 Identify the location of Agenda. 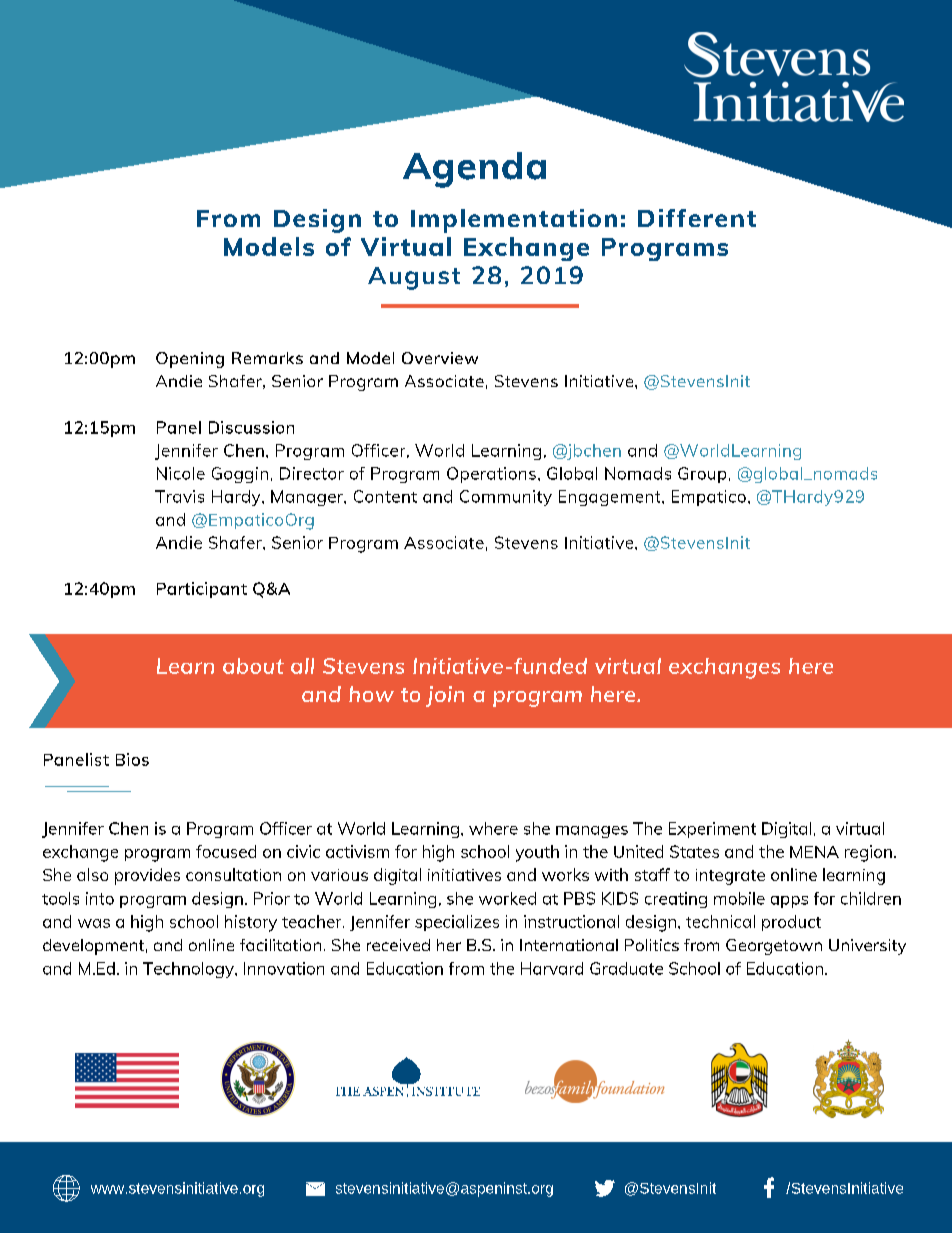
(474, 170).
